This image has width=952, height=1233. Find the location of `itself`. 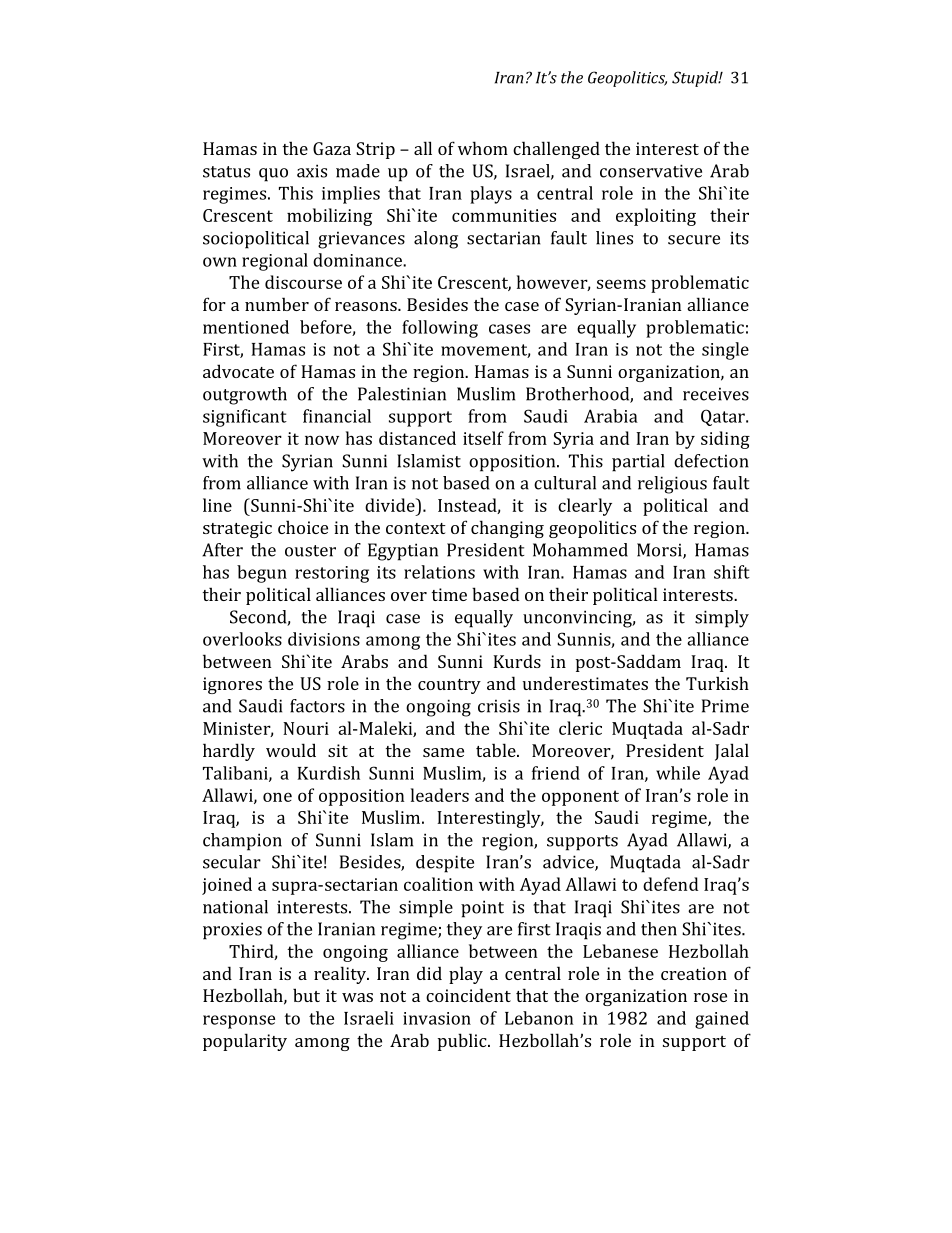

itself is located at coordinates (483, 438).
